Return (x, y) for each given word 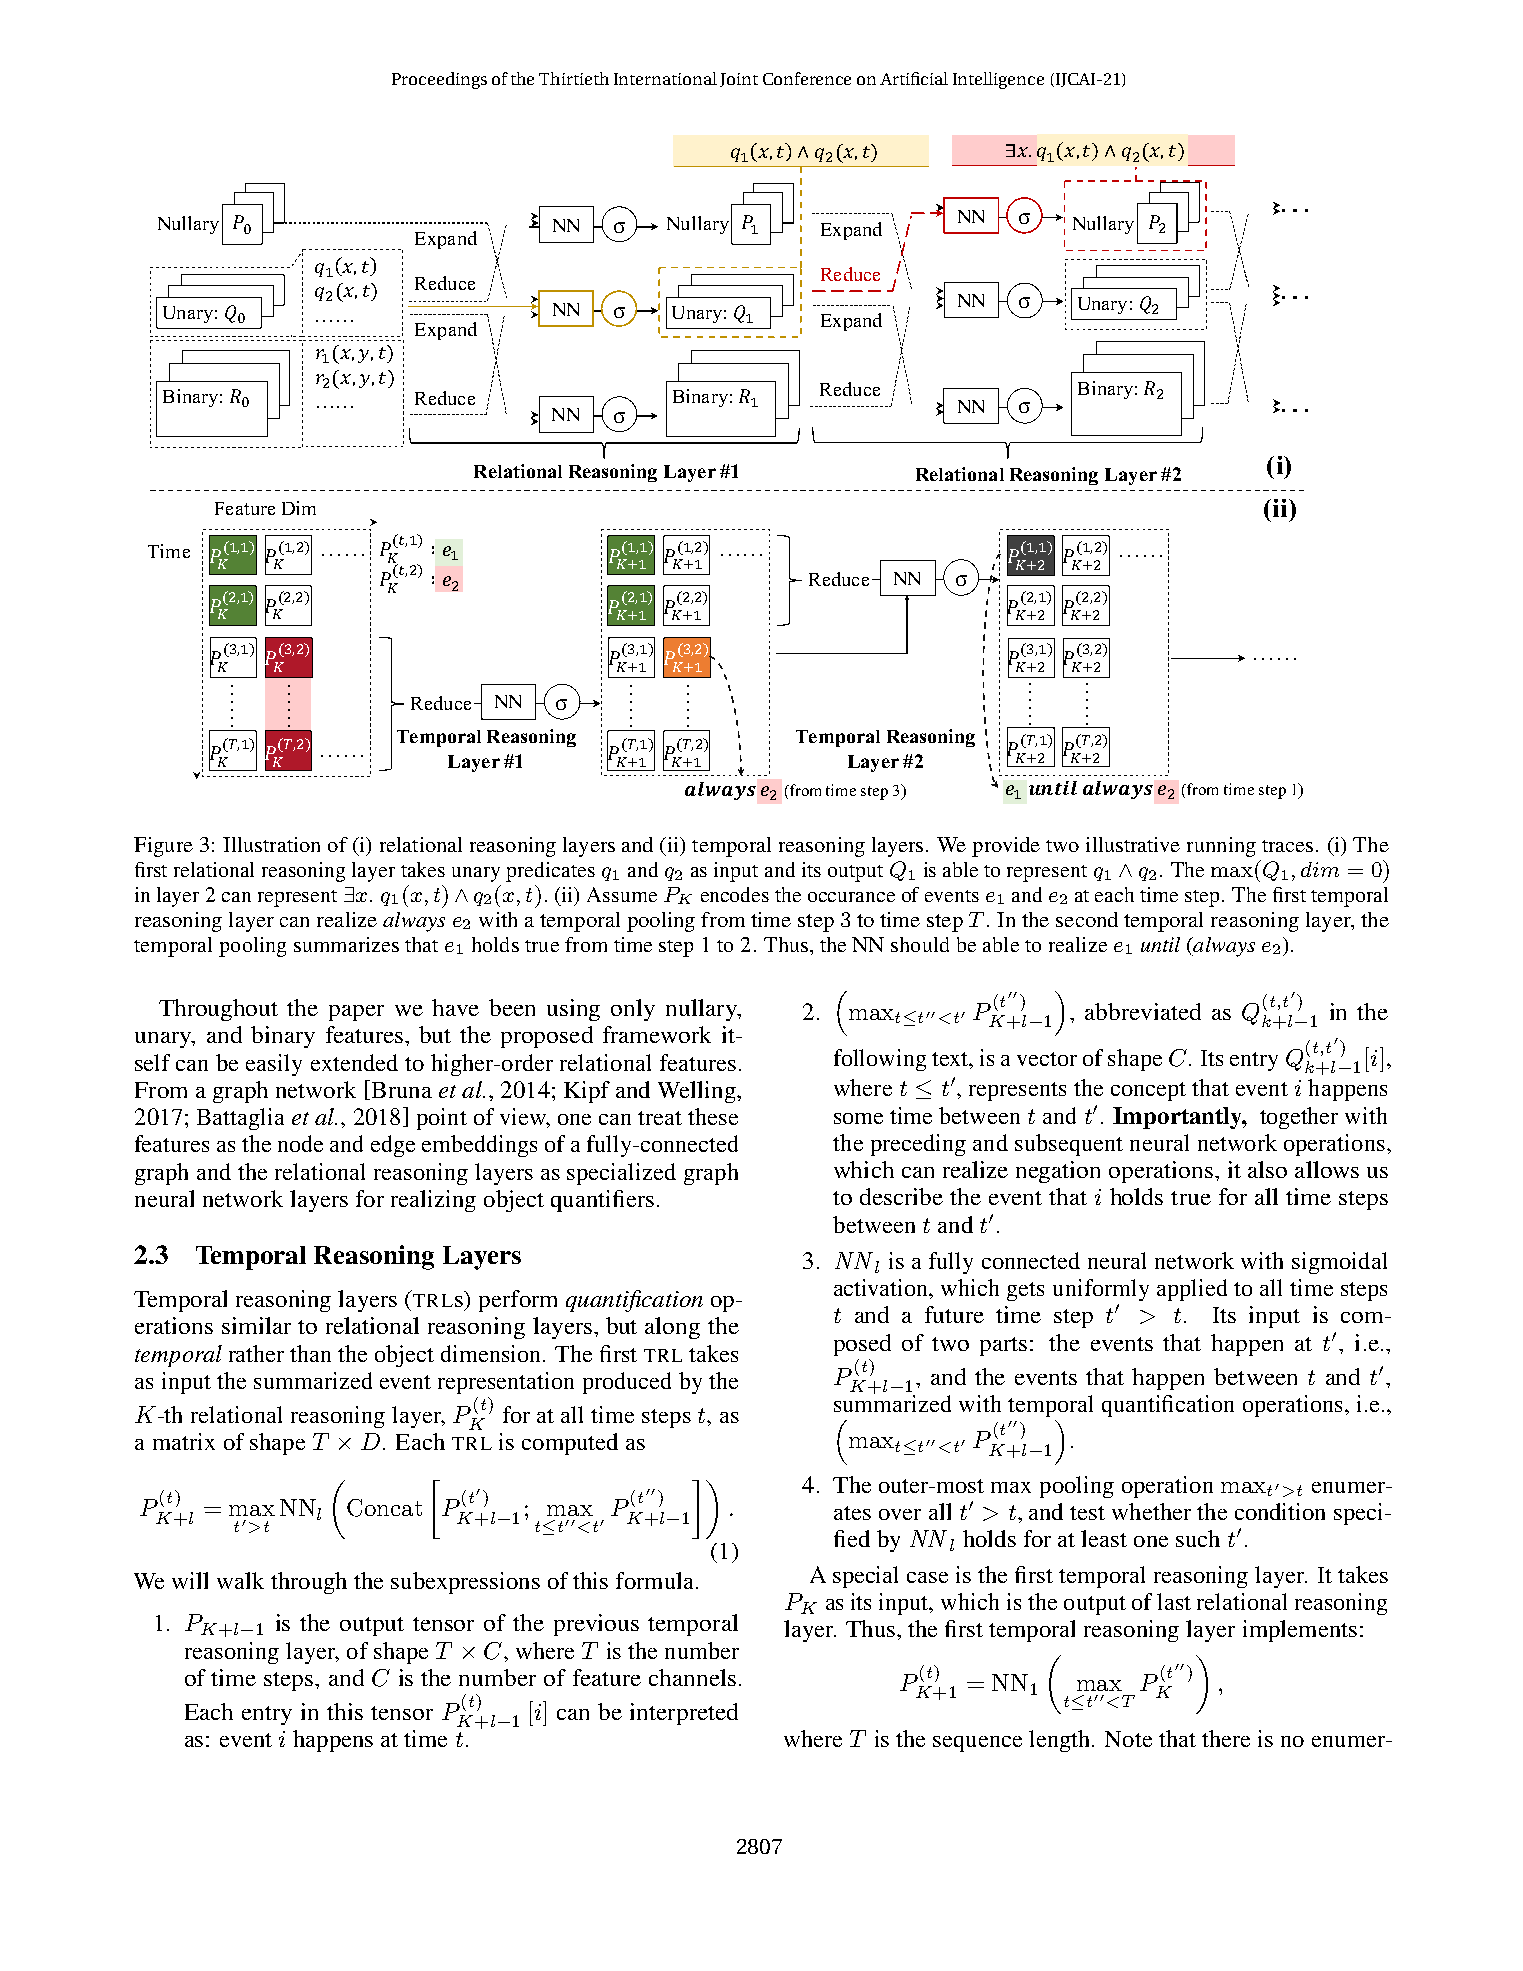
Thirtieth (574, 78)
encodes (735, 894)
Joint (739, 80)
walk (240, 1580)
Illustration (271, 844)
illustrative (1133, 844)
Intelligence (998, 80)
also (1267, 1169)
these (713, 1116)
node (300, 1143)
